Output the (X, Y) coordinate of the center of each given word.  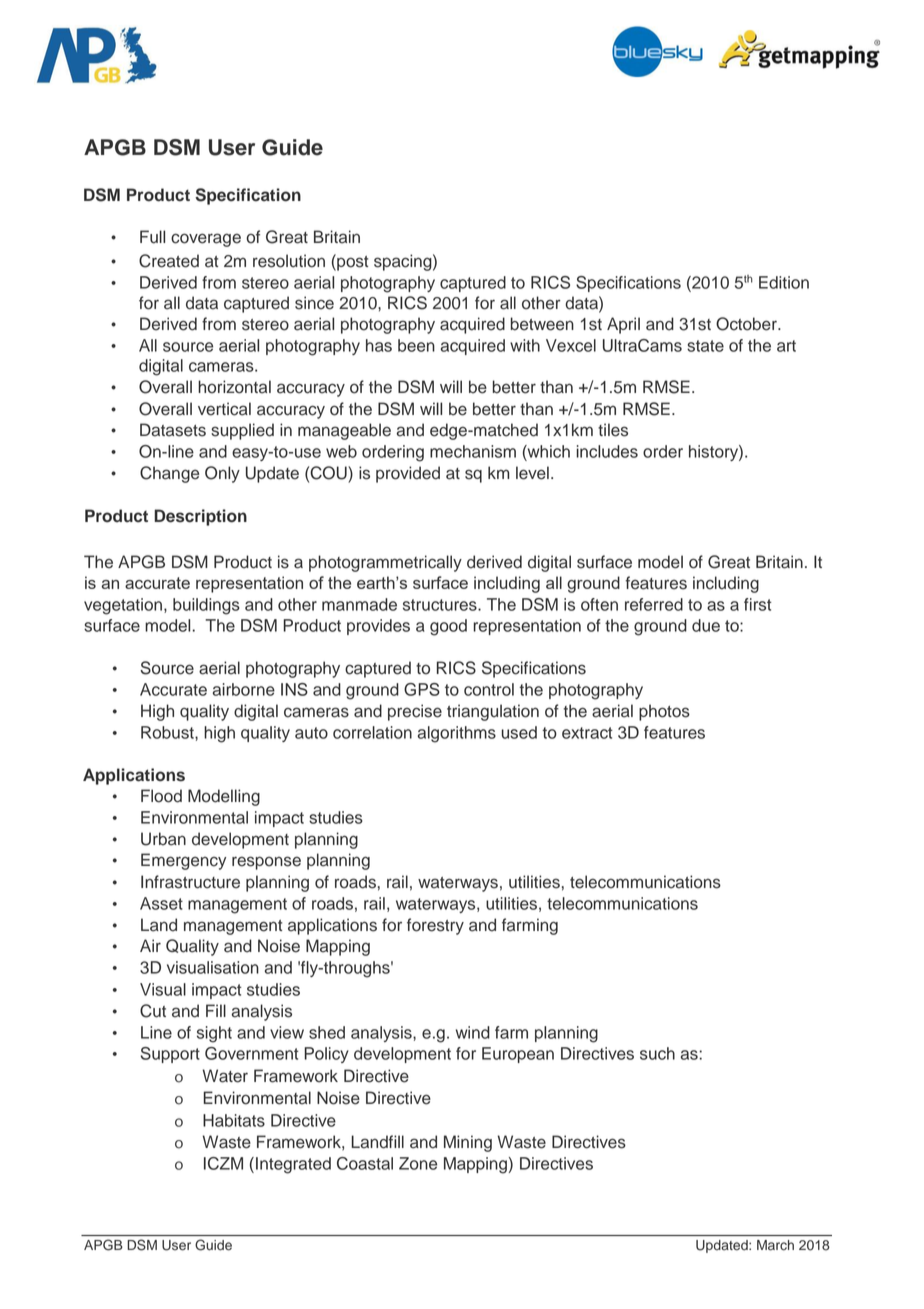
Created (169, 261)
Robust (168, 732)
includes (607, 451)
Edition (784, 282)
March (775, 1245)
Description (200, 517)
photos (664, 712)
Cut (153, 1011)
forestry (435, 926)
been (416, 345)
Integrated (293, 1165)
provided (408, 474)
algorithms (457, 734)
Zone (418, 1163)
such (657, 1053)
